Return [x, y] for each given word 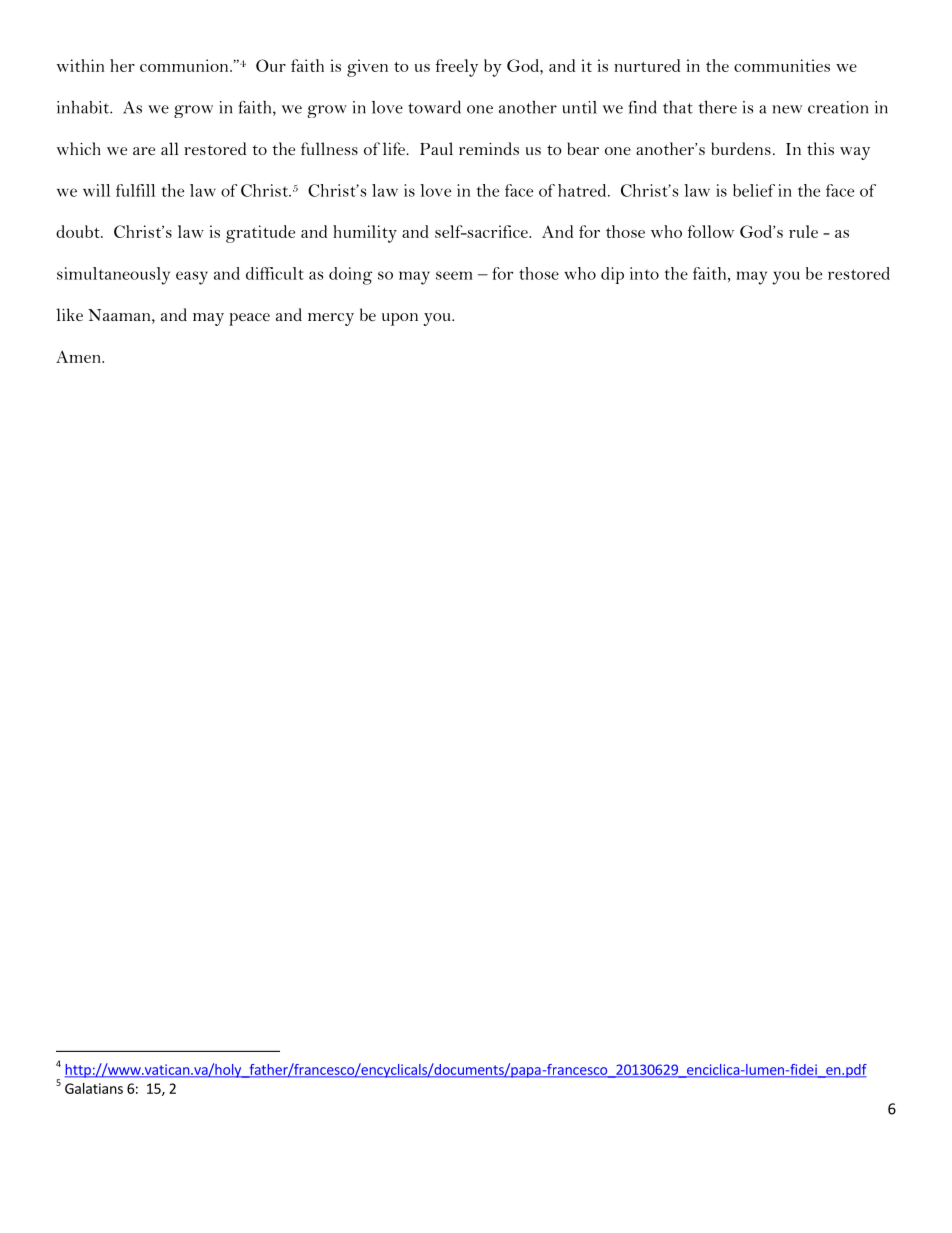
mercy [331, 319]
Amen [79, 356]
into [644, 273]
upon [400, 319]
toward [434, 107]
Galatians [94, 1088]
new [787, 109]
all [169, 148]
